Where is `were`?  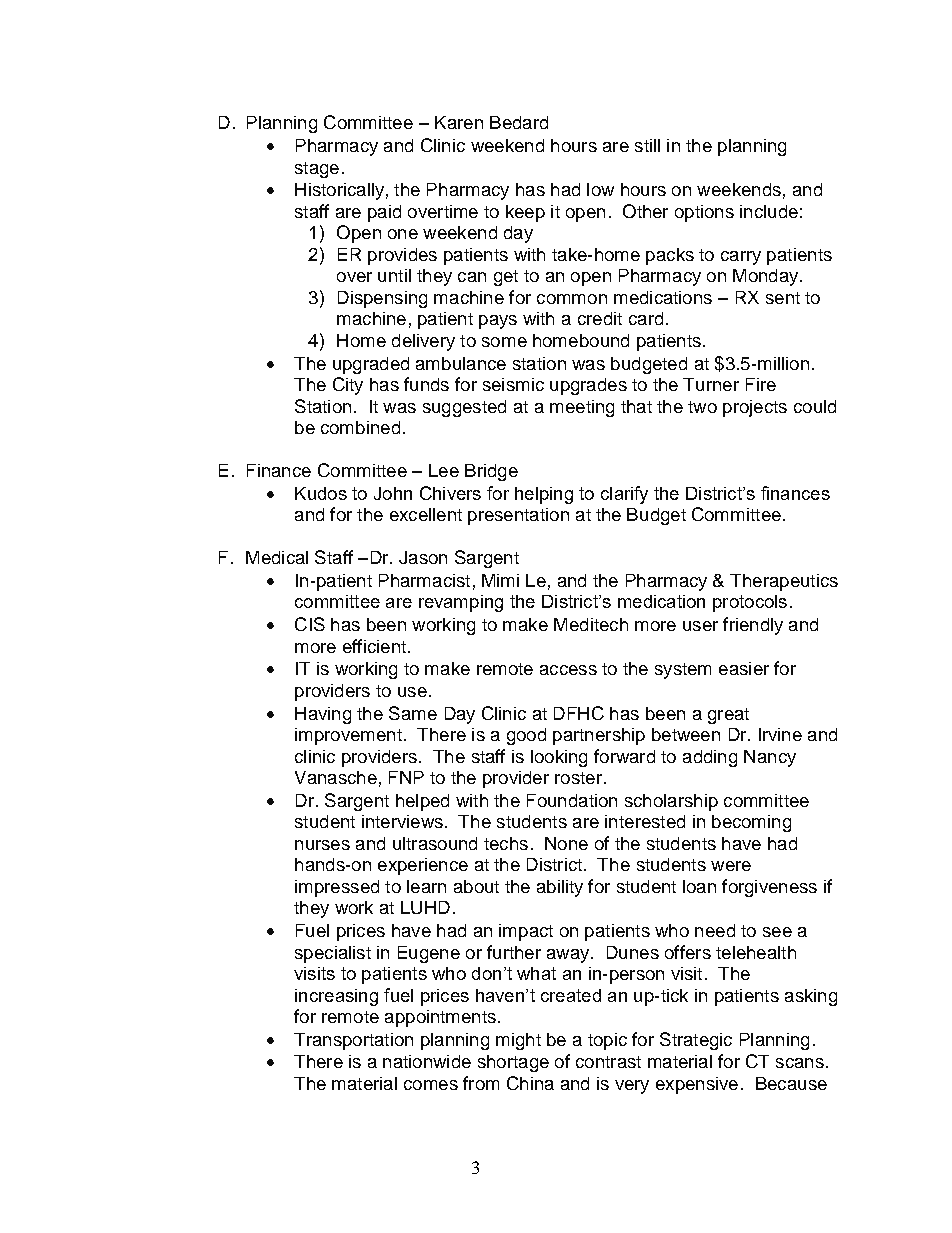 were is located at coordinates (731, 866).
